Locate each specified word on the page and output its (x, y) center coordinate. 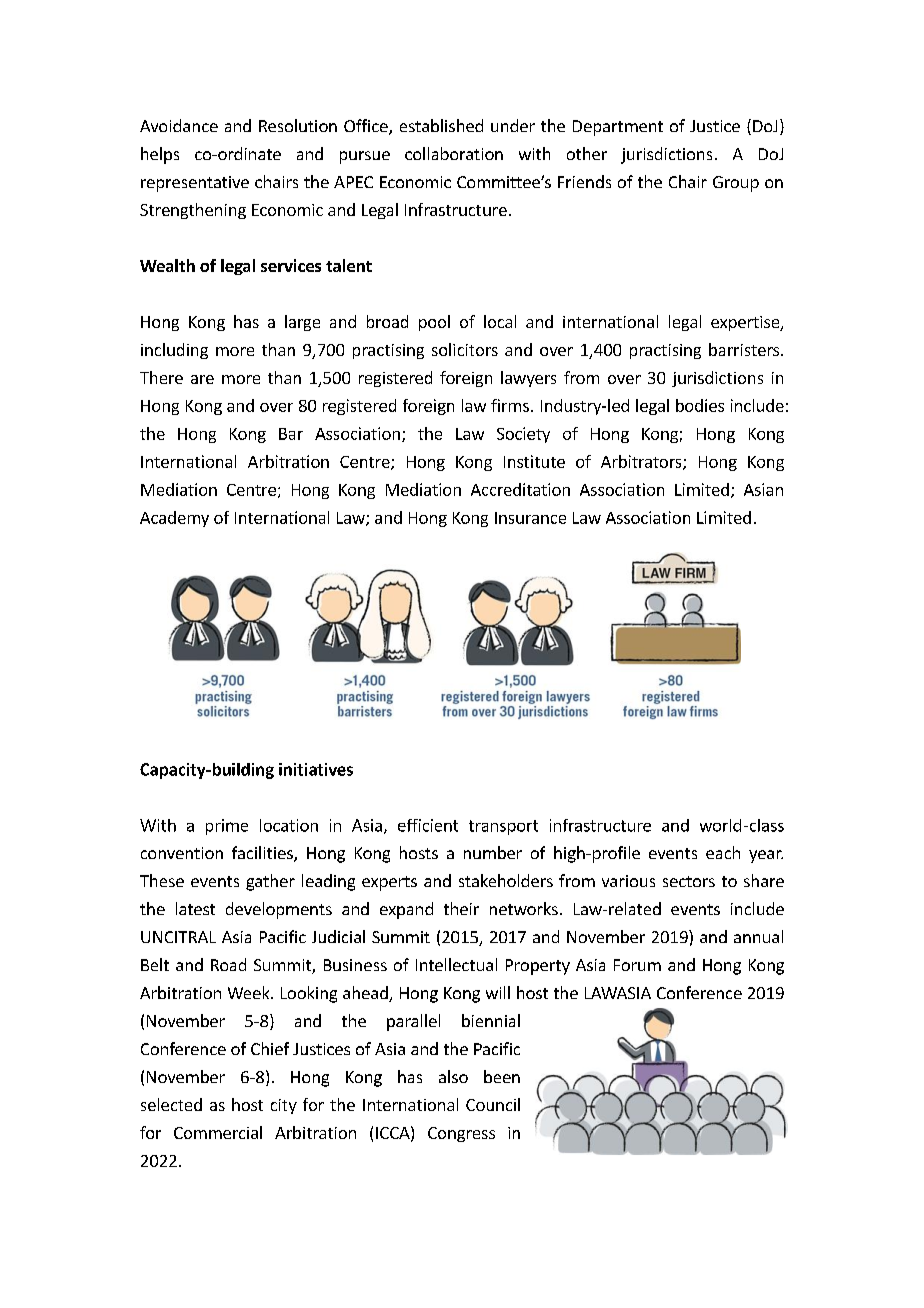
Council (493, 1104)
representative (195, 184)
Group (736, 184)
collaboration (454, 153)
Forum (637, 965)
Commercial (218, 1132)
